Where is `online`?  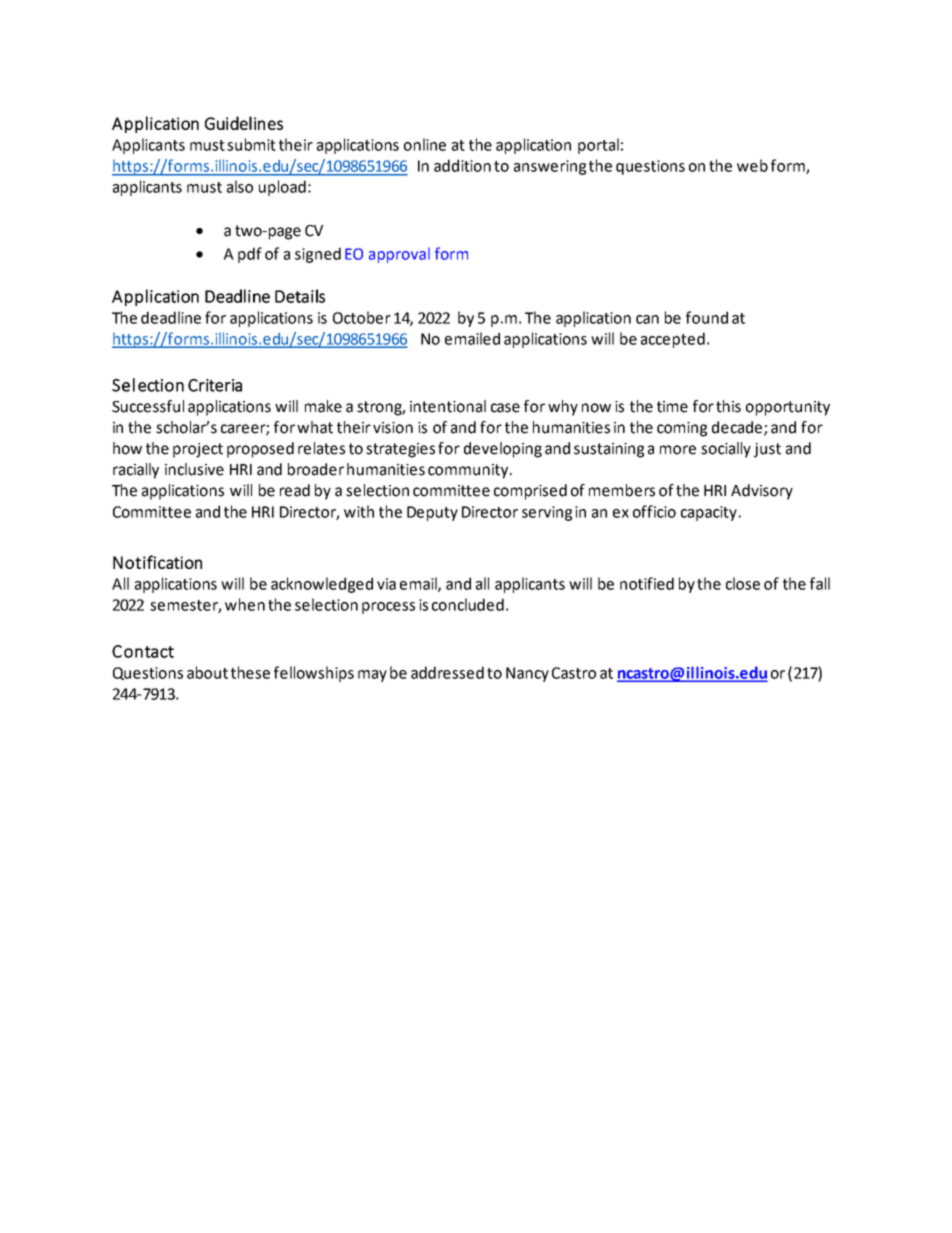 online is located at coordinates (425, 144).
